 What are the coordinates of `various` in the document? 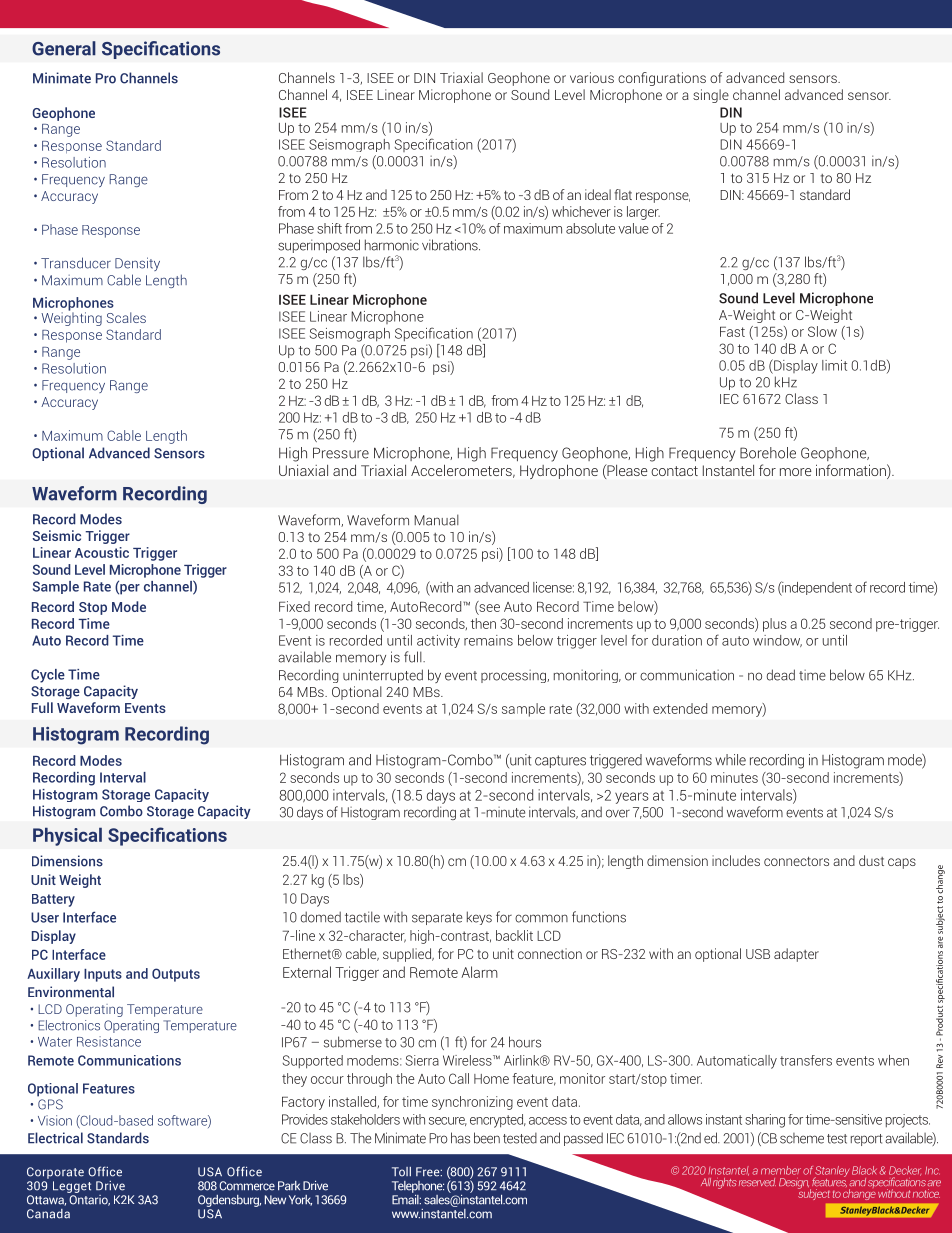 It's located at (592, 77).
